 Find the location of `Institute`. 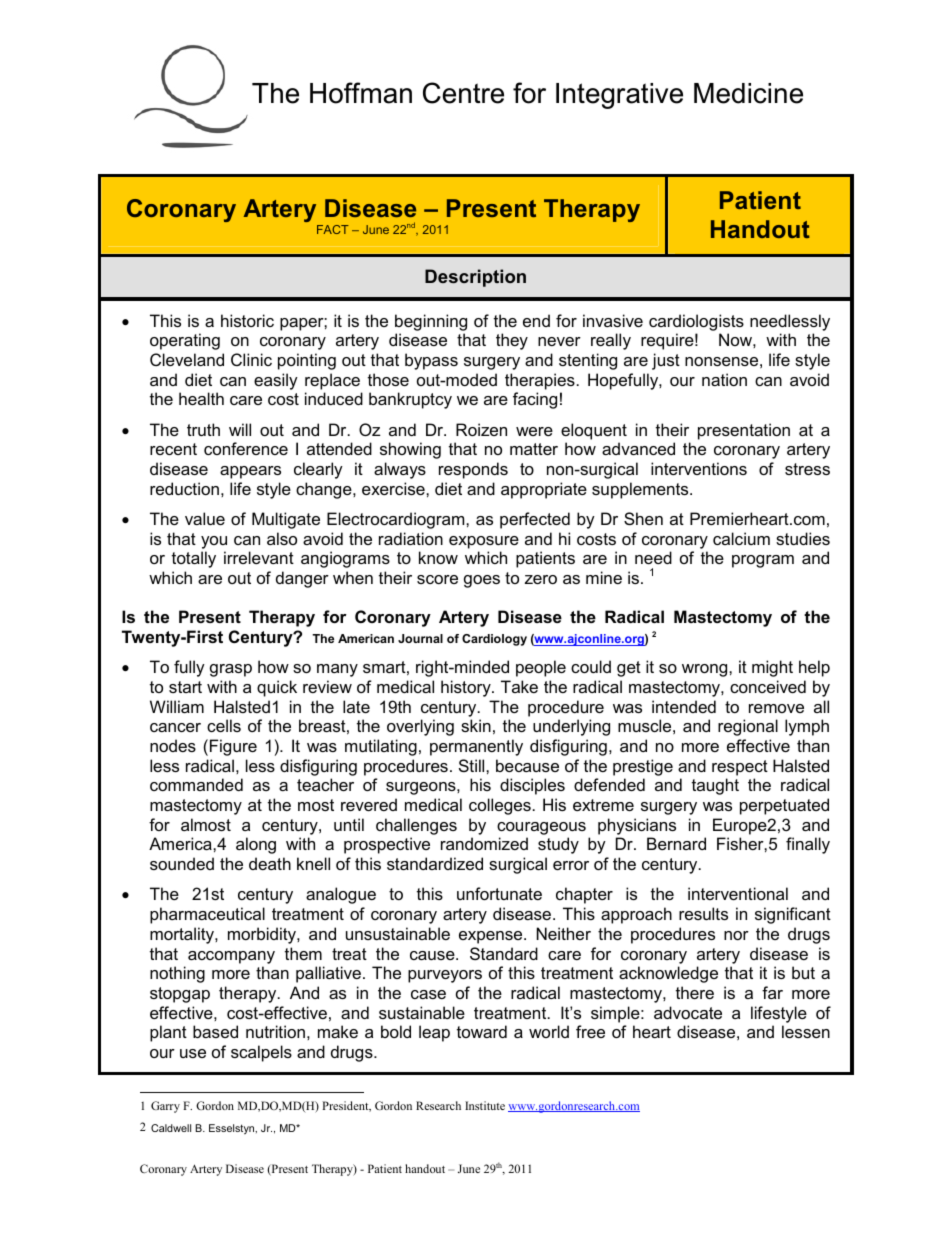

Institute is located at coordinates (485, 1105).
